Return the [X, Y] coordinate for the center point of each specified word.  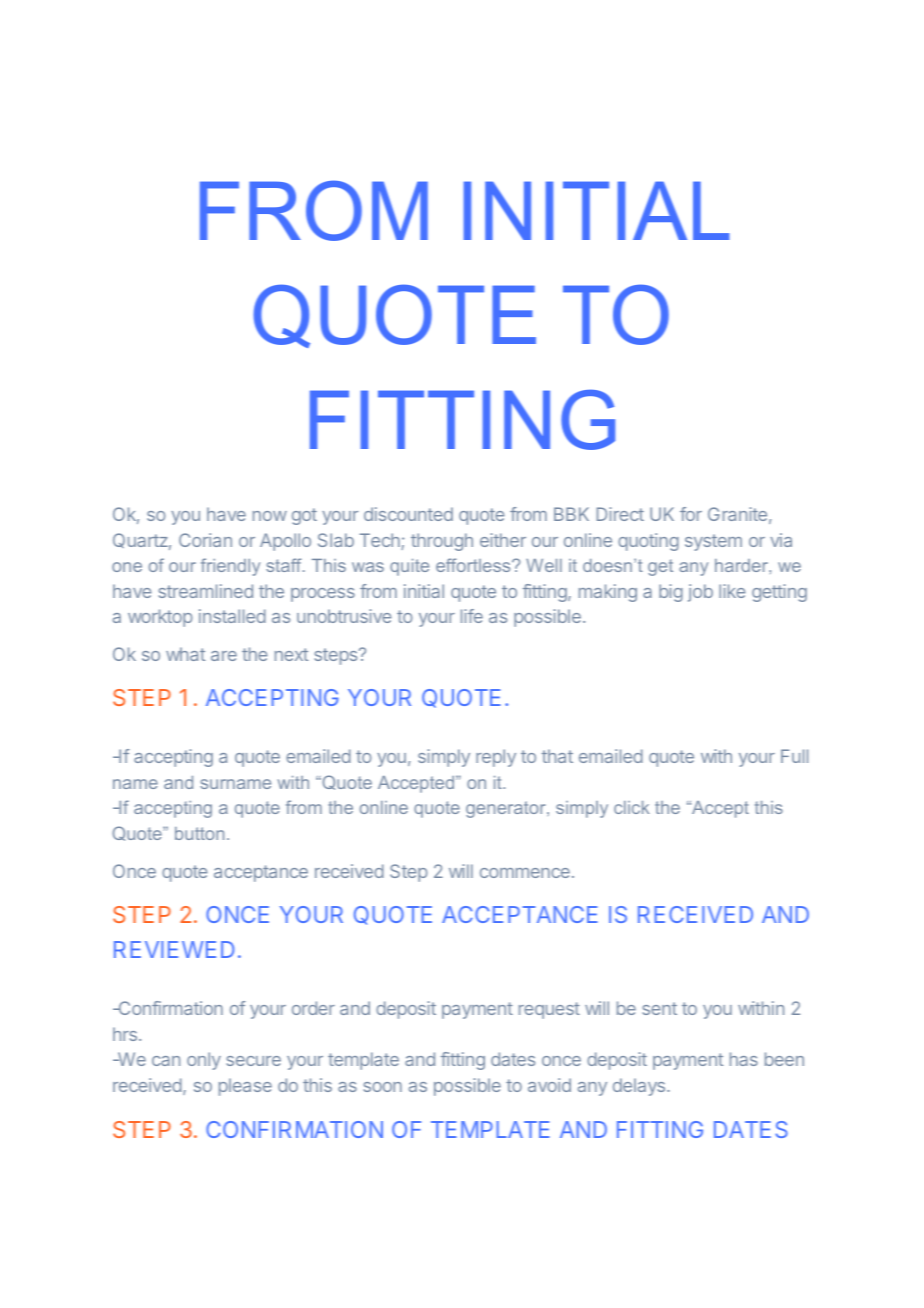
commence [525, 873]
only [204, 1061]
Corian [205, 540]
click [631, 807]
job [700, 593]
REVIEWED [174, 949]
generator [507, 809]
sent [660, 1008]
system [713, 542]
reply [496, 758]
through [442, 542]
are [224, 656]
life [472, 616]
